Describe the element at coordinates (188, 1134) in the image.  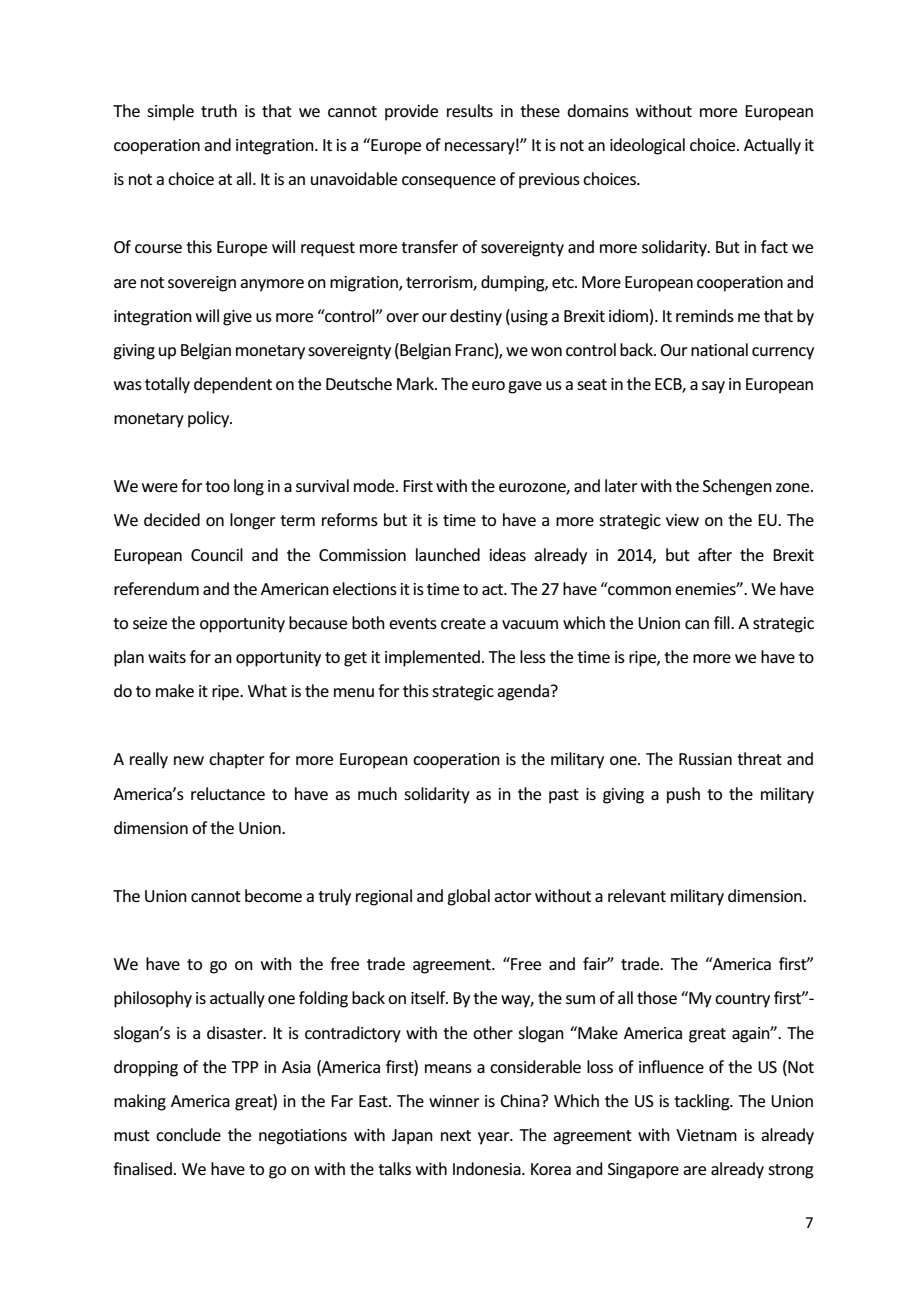
I see `conclude` at that location.
